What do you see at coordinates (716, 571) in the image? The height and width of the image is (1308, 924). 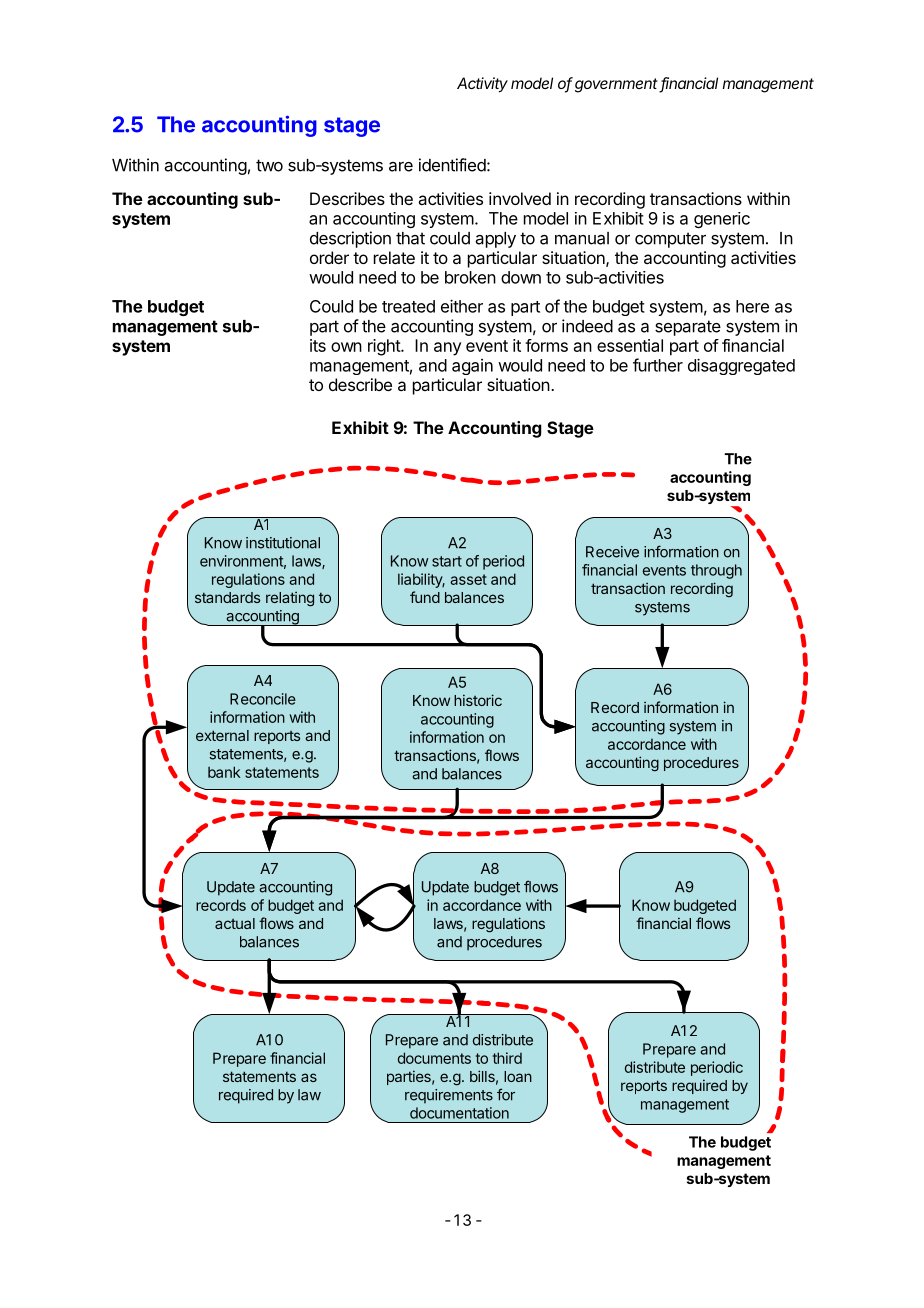 I see `through` at bounding box center [716, 571].
